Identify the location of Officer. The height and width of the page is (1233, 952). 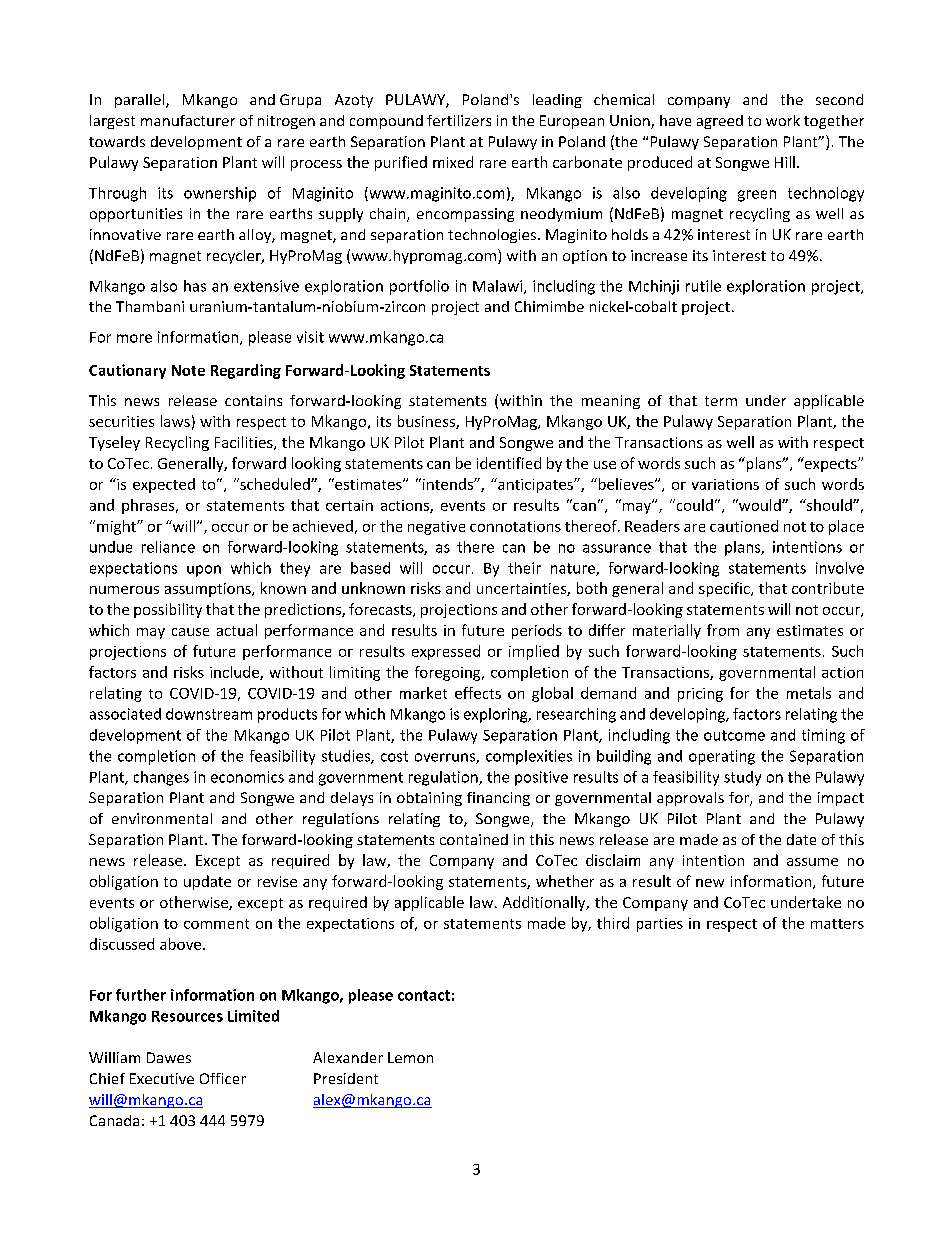
(223, 1078).
